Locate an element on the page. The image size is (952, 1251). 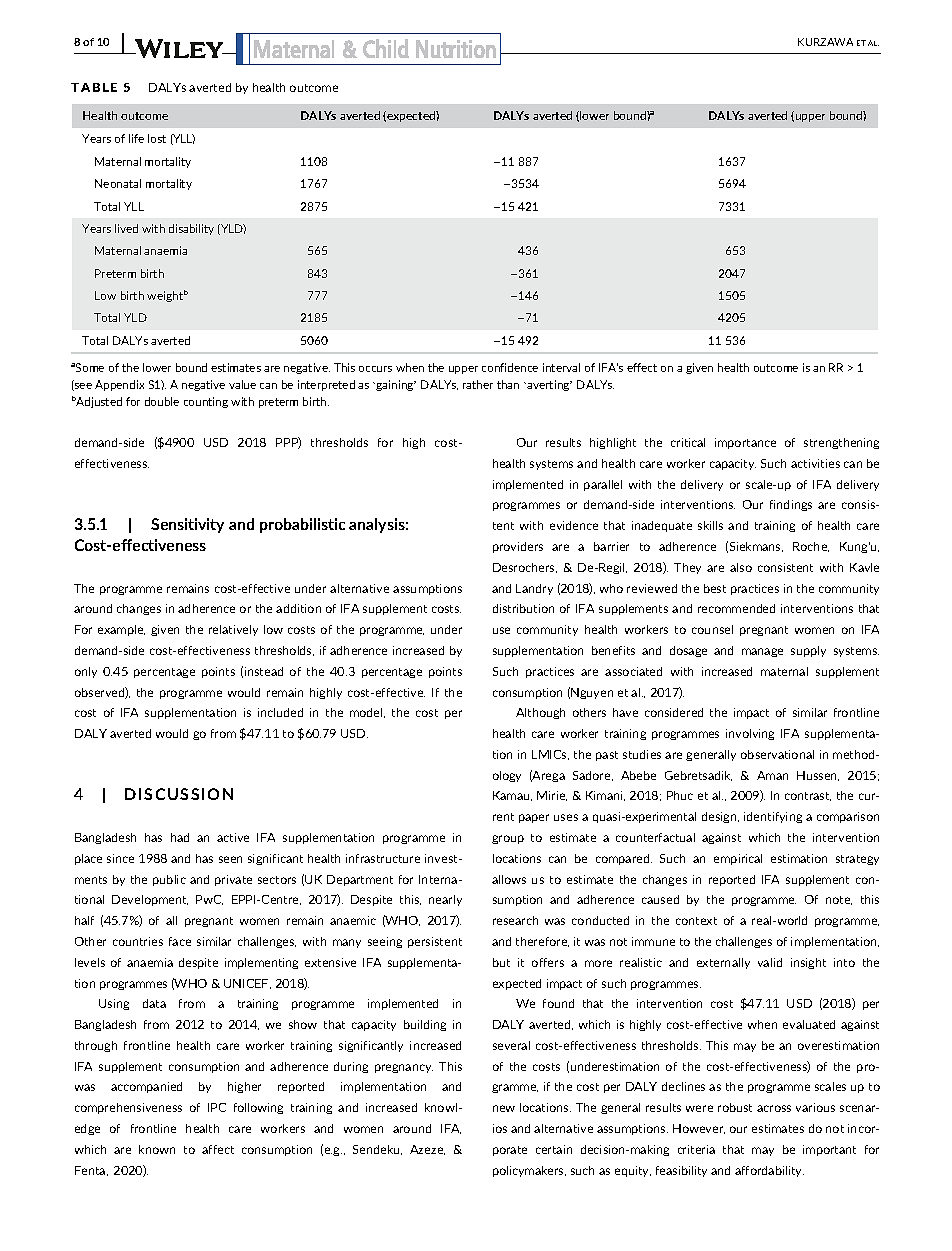
Landry is located at coordinates (534, 589).
